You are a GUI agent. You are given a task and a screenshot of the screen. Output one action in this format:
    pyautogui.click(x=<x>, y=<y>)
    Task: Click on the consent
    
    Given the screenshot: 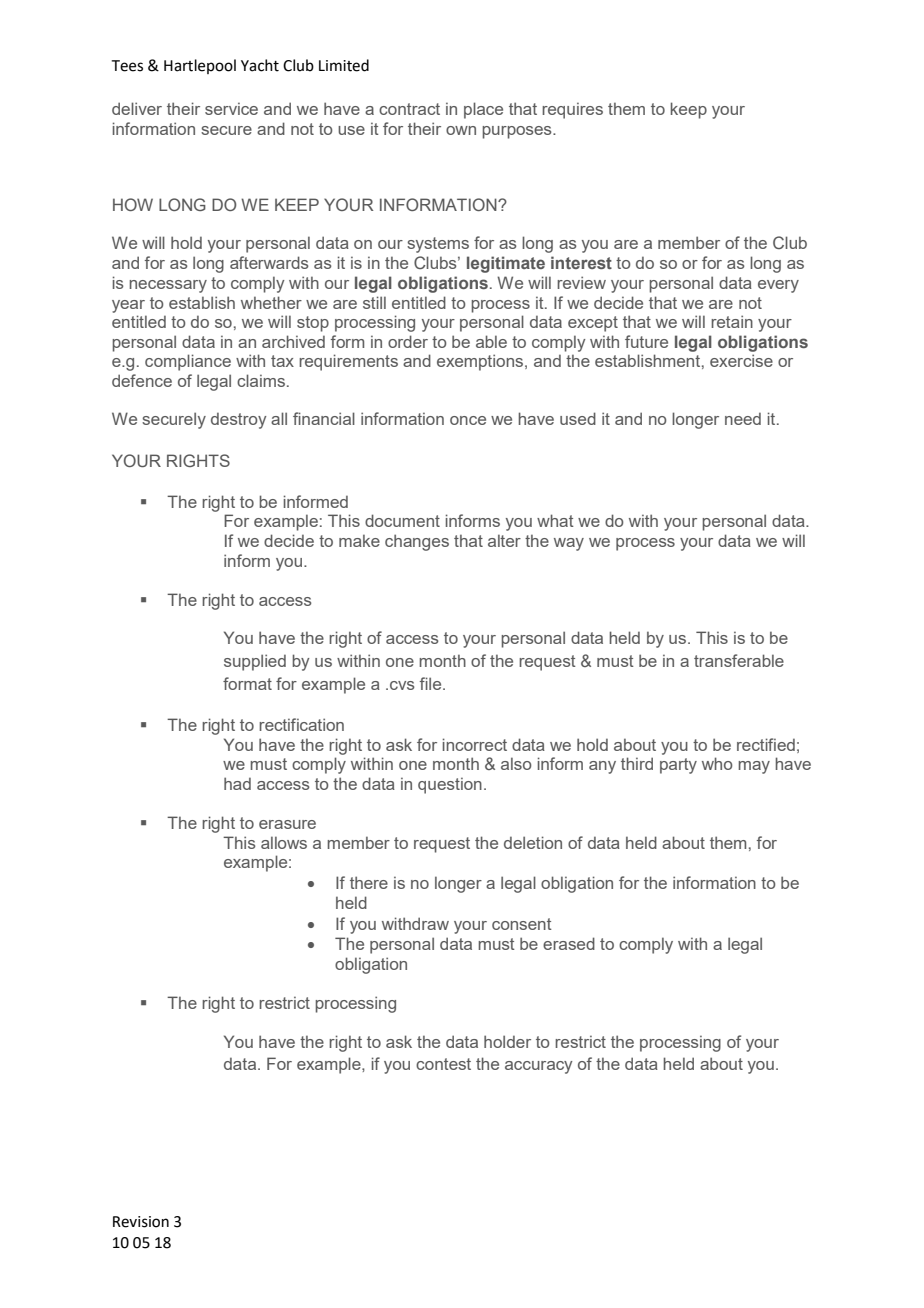 What is the action you would take?
    pyautogui.click(x=522, y=924)
